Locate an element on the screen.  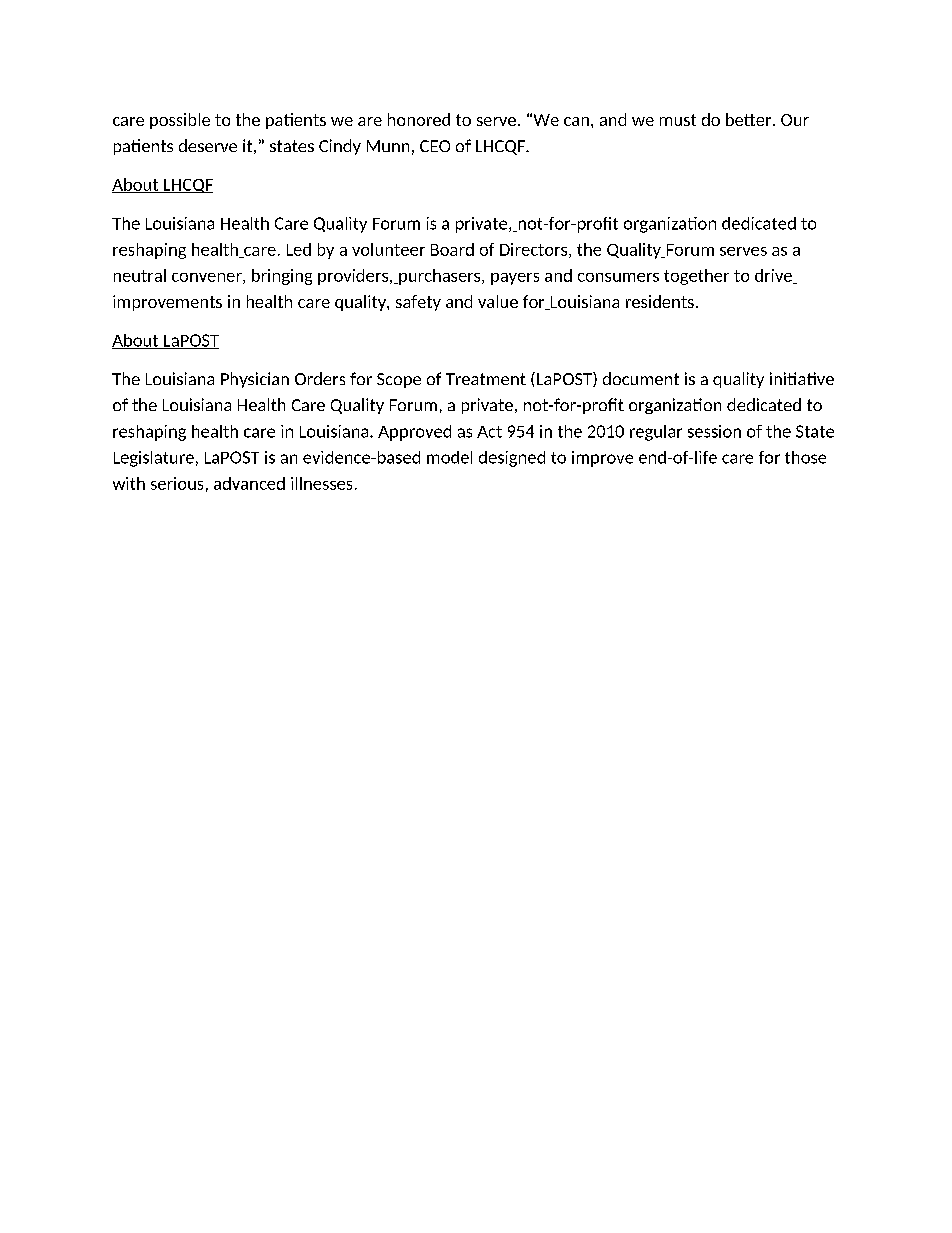
better is located at coordinates (750, 119).
